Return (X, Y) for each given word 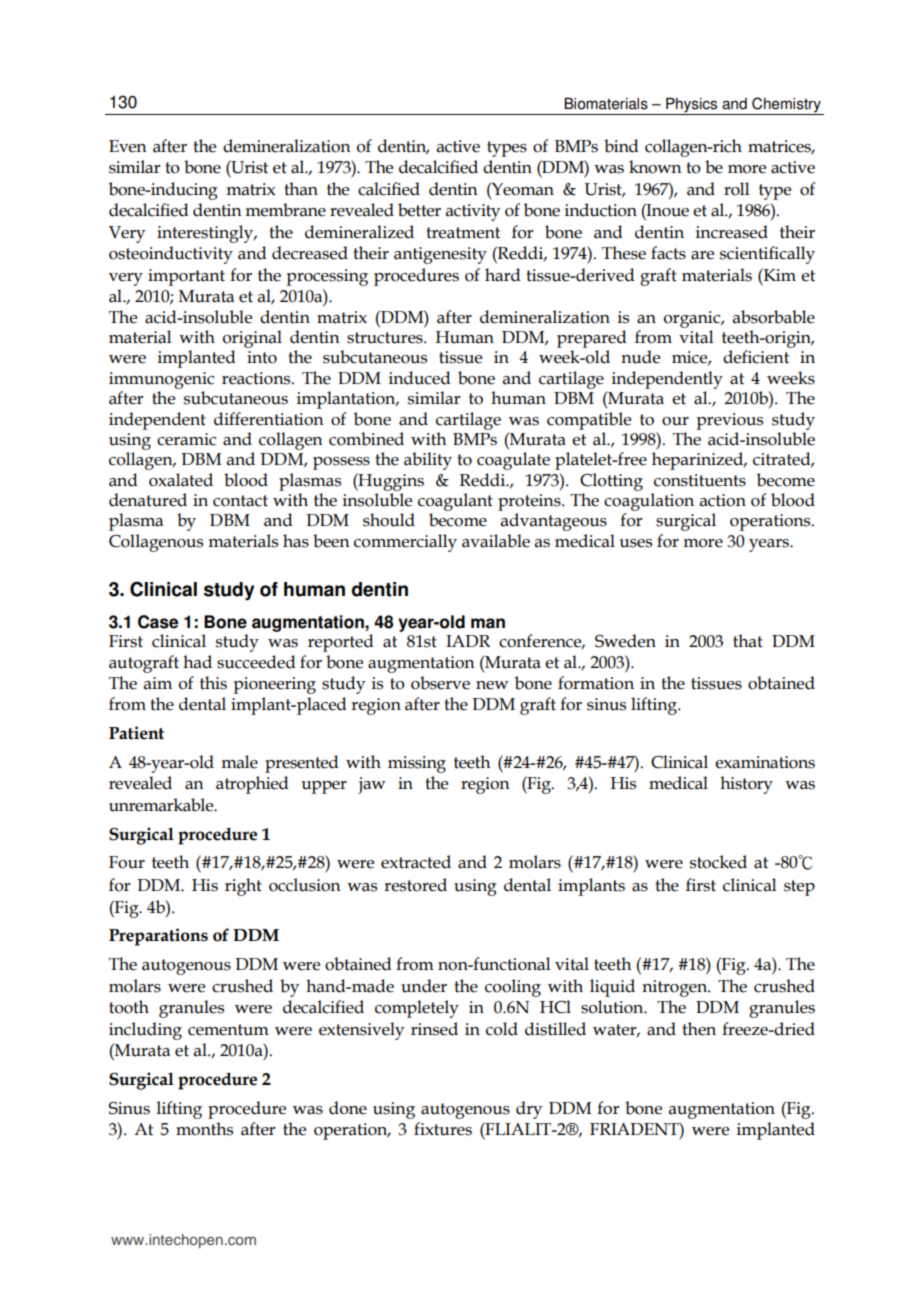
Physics (692, 106)
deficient (756, 357)
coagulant (455, 502)
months (204, 1129)
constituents (700, 480)
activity (473, 212)
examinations (765, 762)
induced (420, 378)
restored (415, 885)
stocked (718, 862)
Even (128, 146)
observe (440, 683)
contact (240, 501)
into (262, 357)
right (243, 887)
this (213, 683)
